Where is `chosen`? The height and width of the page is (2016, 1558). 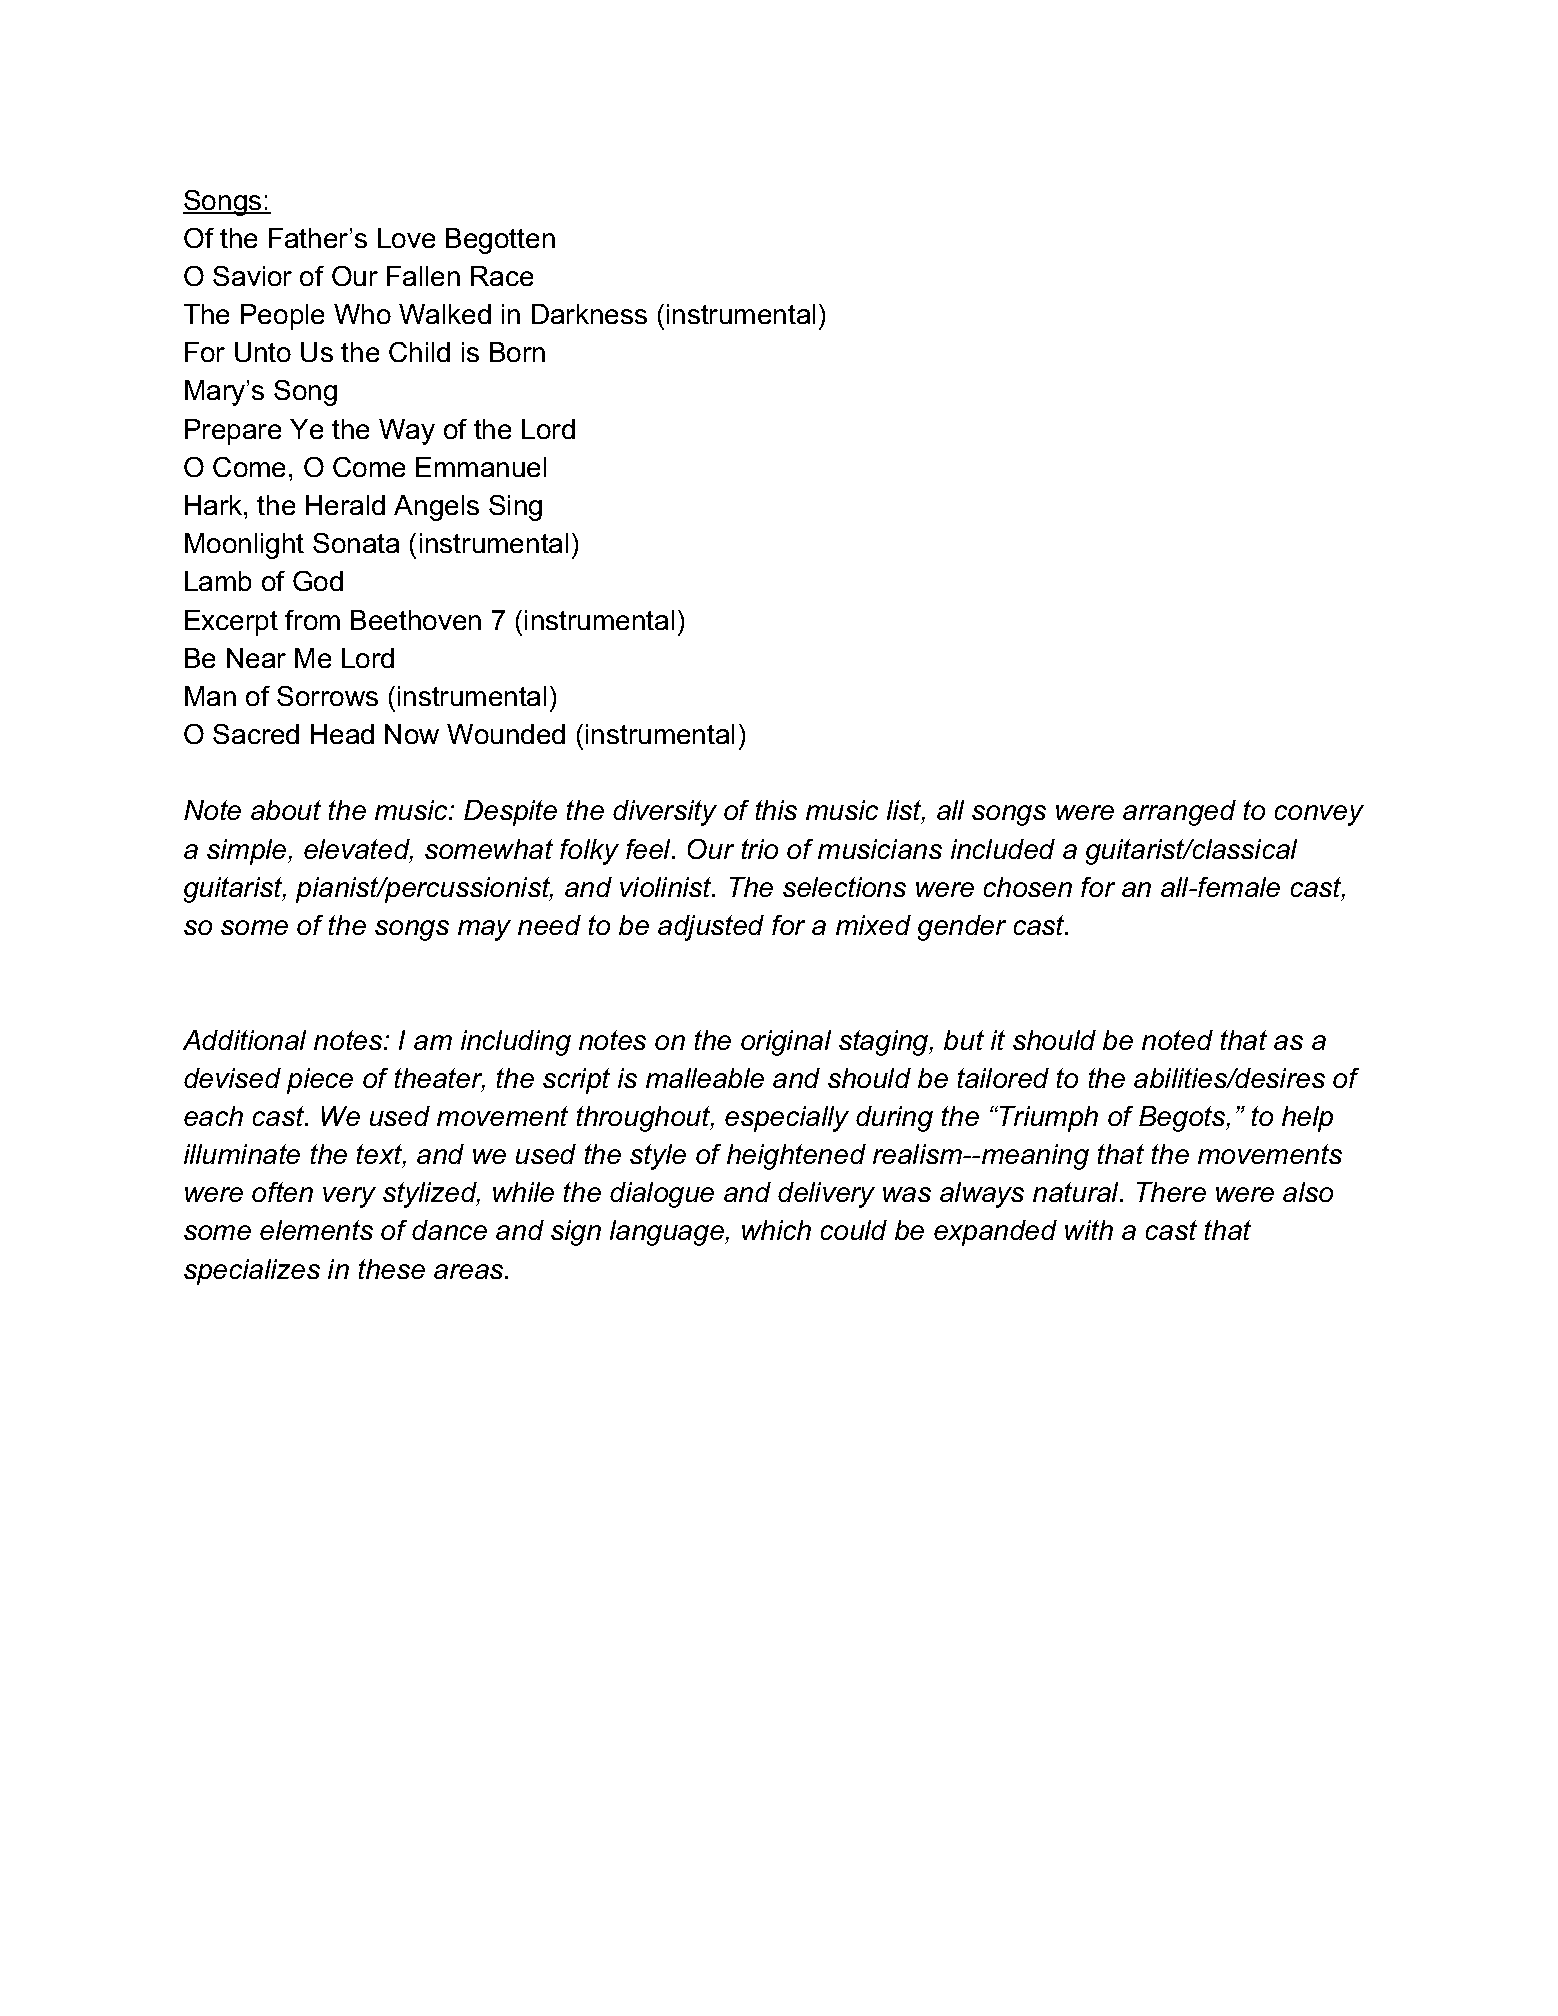
chosen is located at coordinates (1028, 887).
